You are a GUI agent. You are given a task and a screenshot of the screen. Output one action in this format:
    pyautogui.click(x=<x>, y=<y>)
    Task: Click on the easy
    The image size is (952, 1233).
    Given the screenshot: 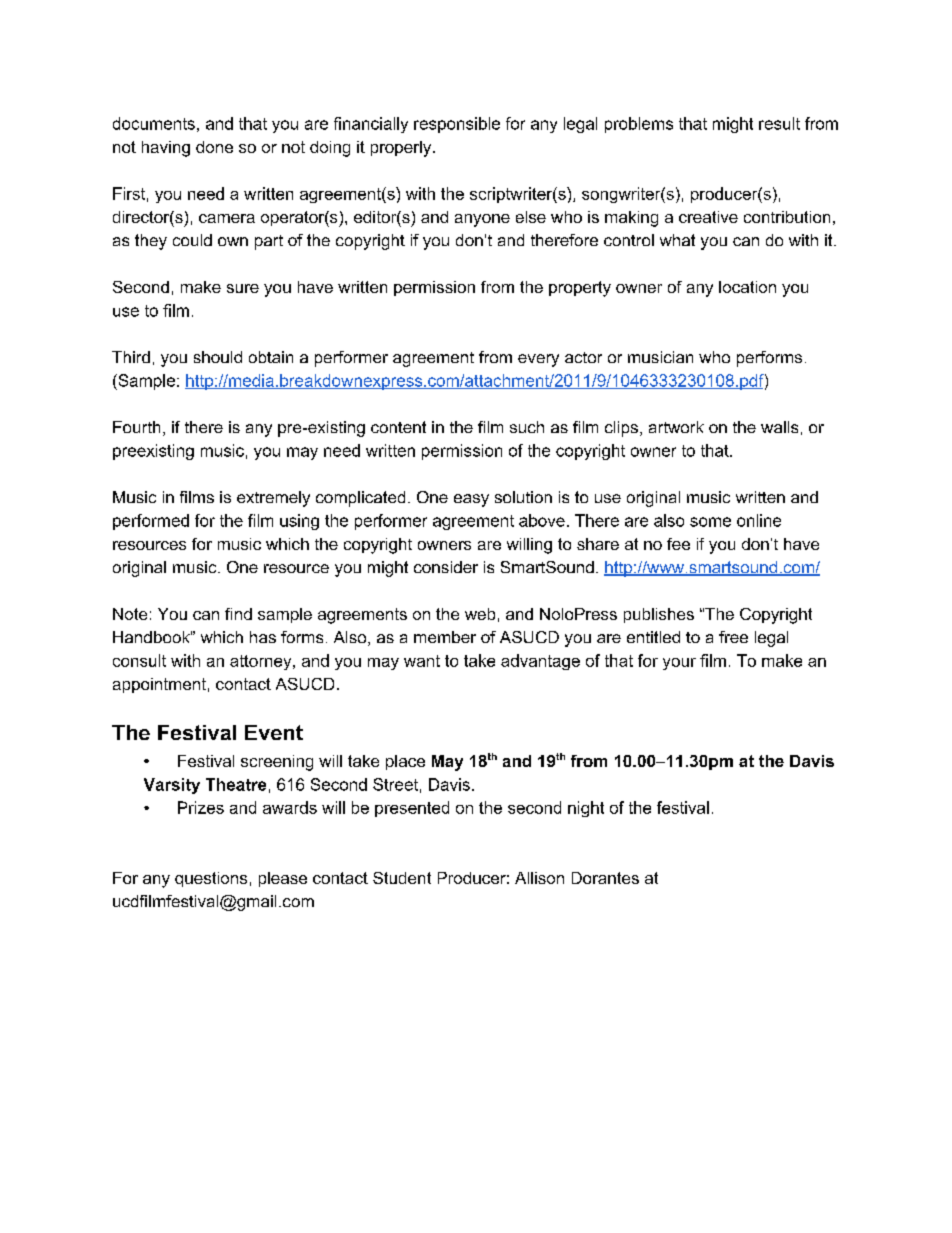 What is the action you would take?
    pyautogui.click(x=471, y=500)
